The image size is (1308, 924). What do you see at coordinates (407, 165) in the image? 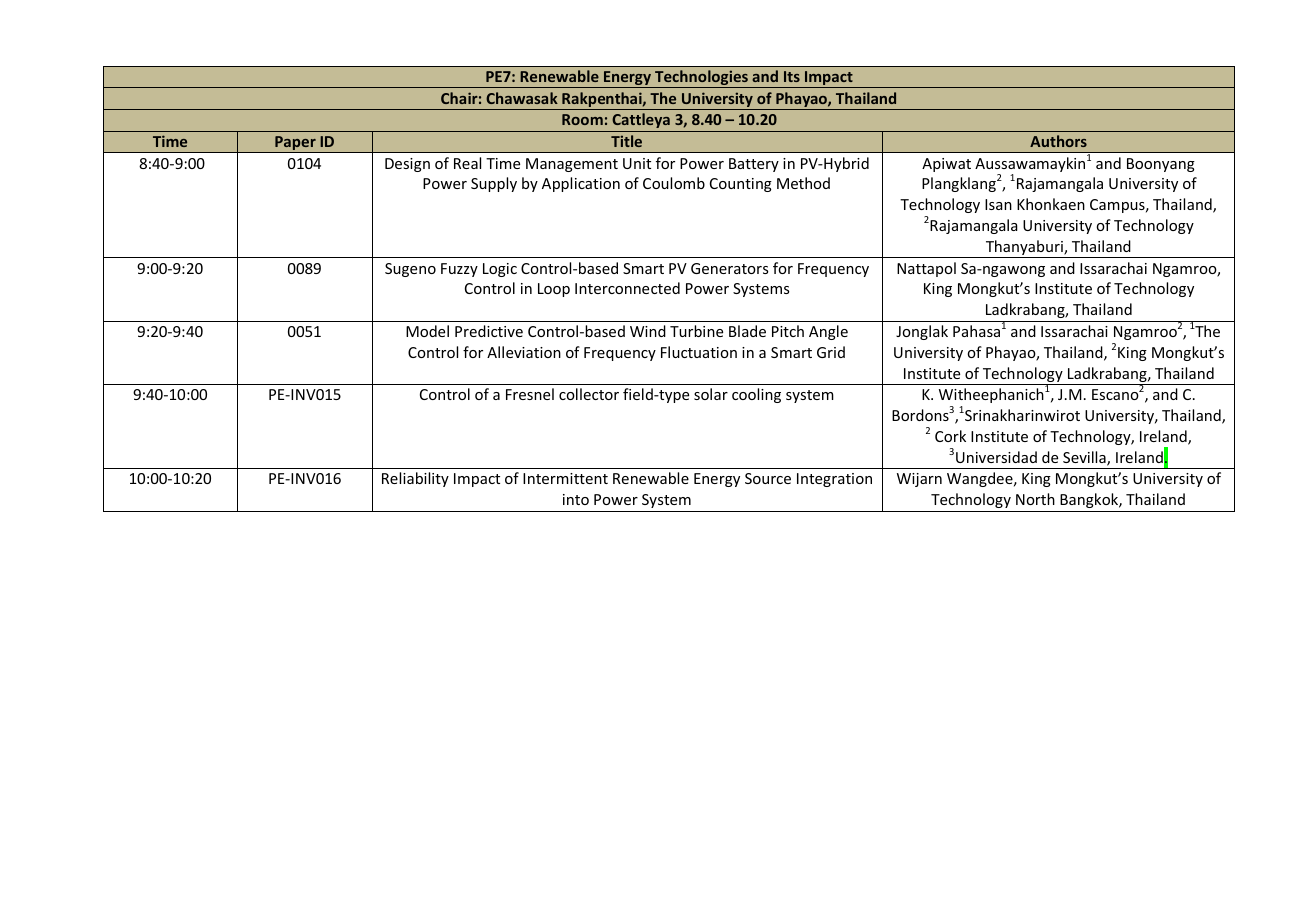
I see `Design` at bounding box center [407, 165].
